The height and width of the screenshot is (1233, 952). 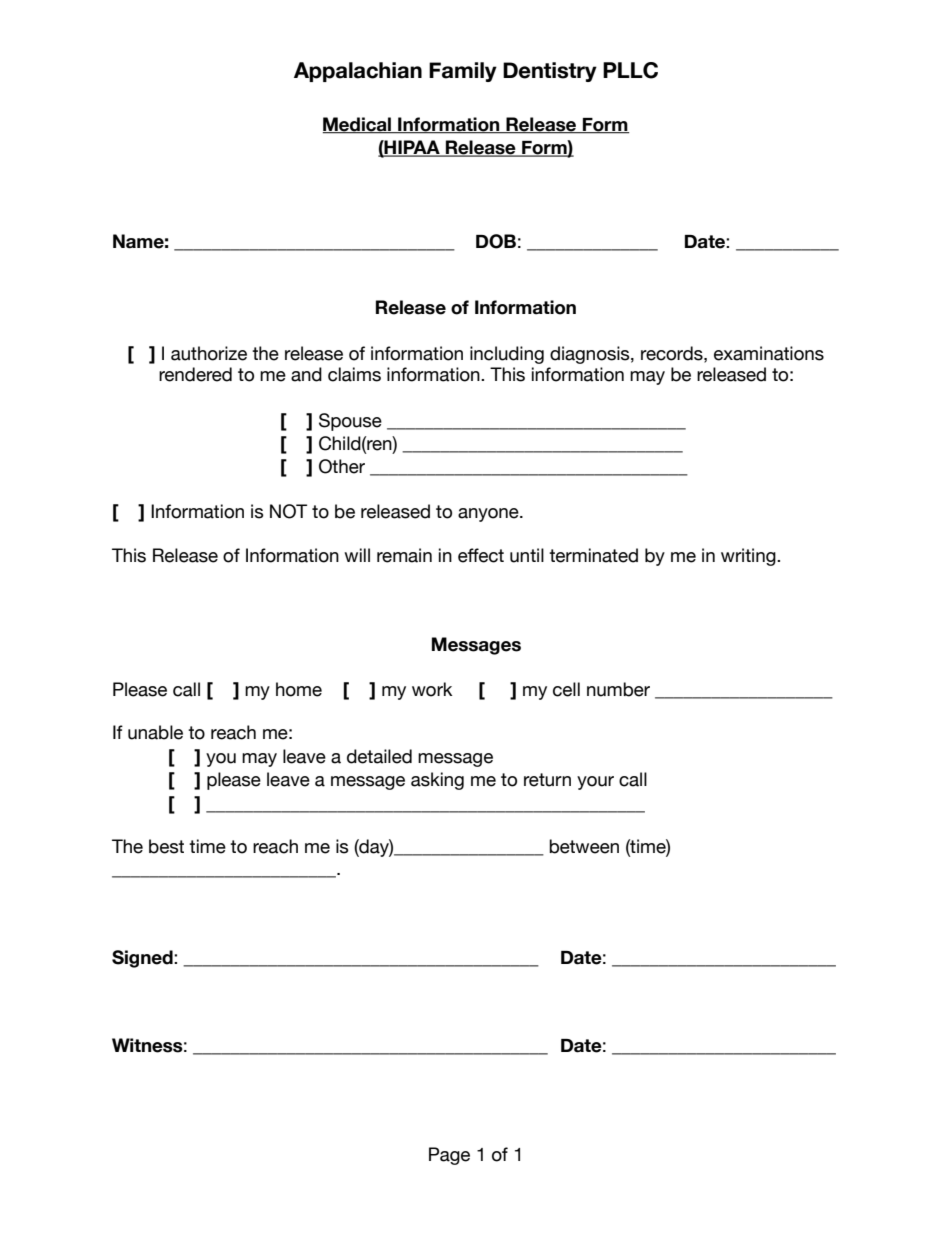 I want to click on home, so click(x=299, y=689).
